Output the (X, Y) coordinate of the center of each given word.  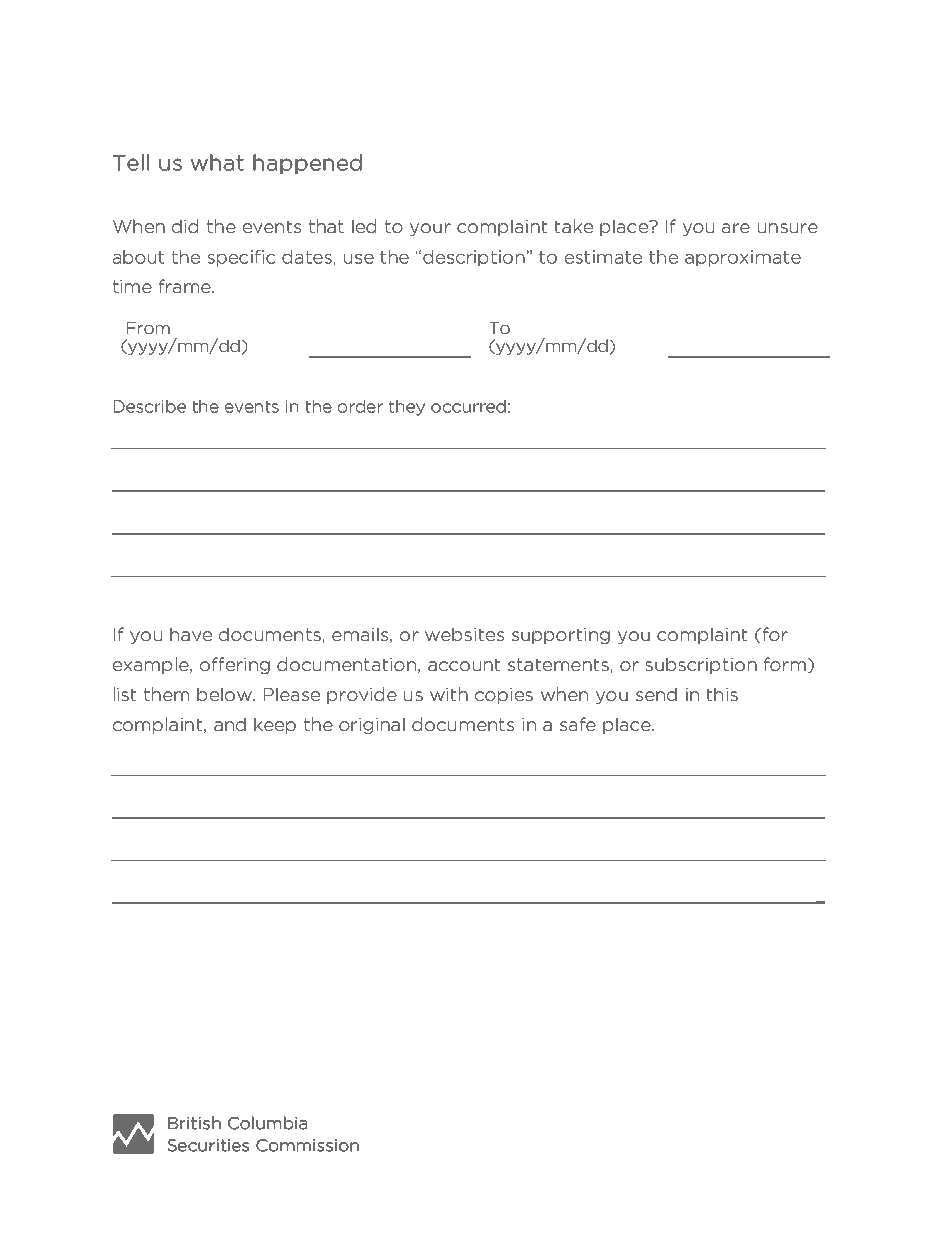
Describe (150, 406)
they (407, 408)
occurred (468, 406)
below (225, 694)
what (217, 162)
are (736, 228)
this (722, 694)
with (449, 694)
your (430, 229)
